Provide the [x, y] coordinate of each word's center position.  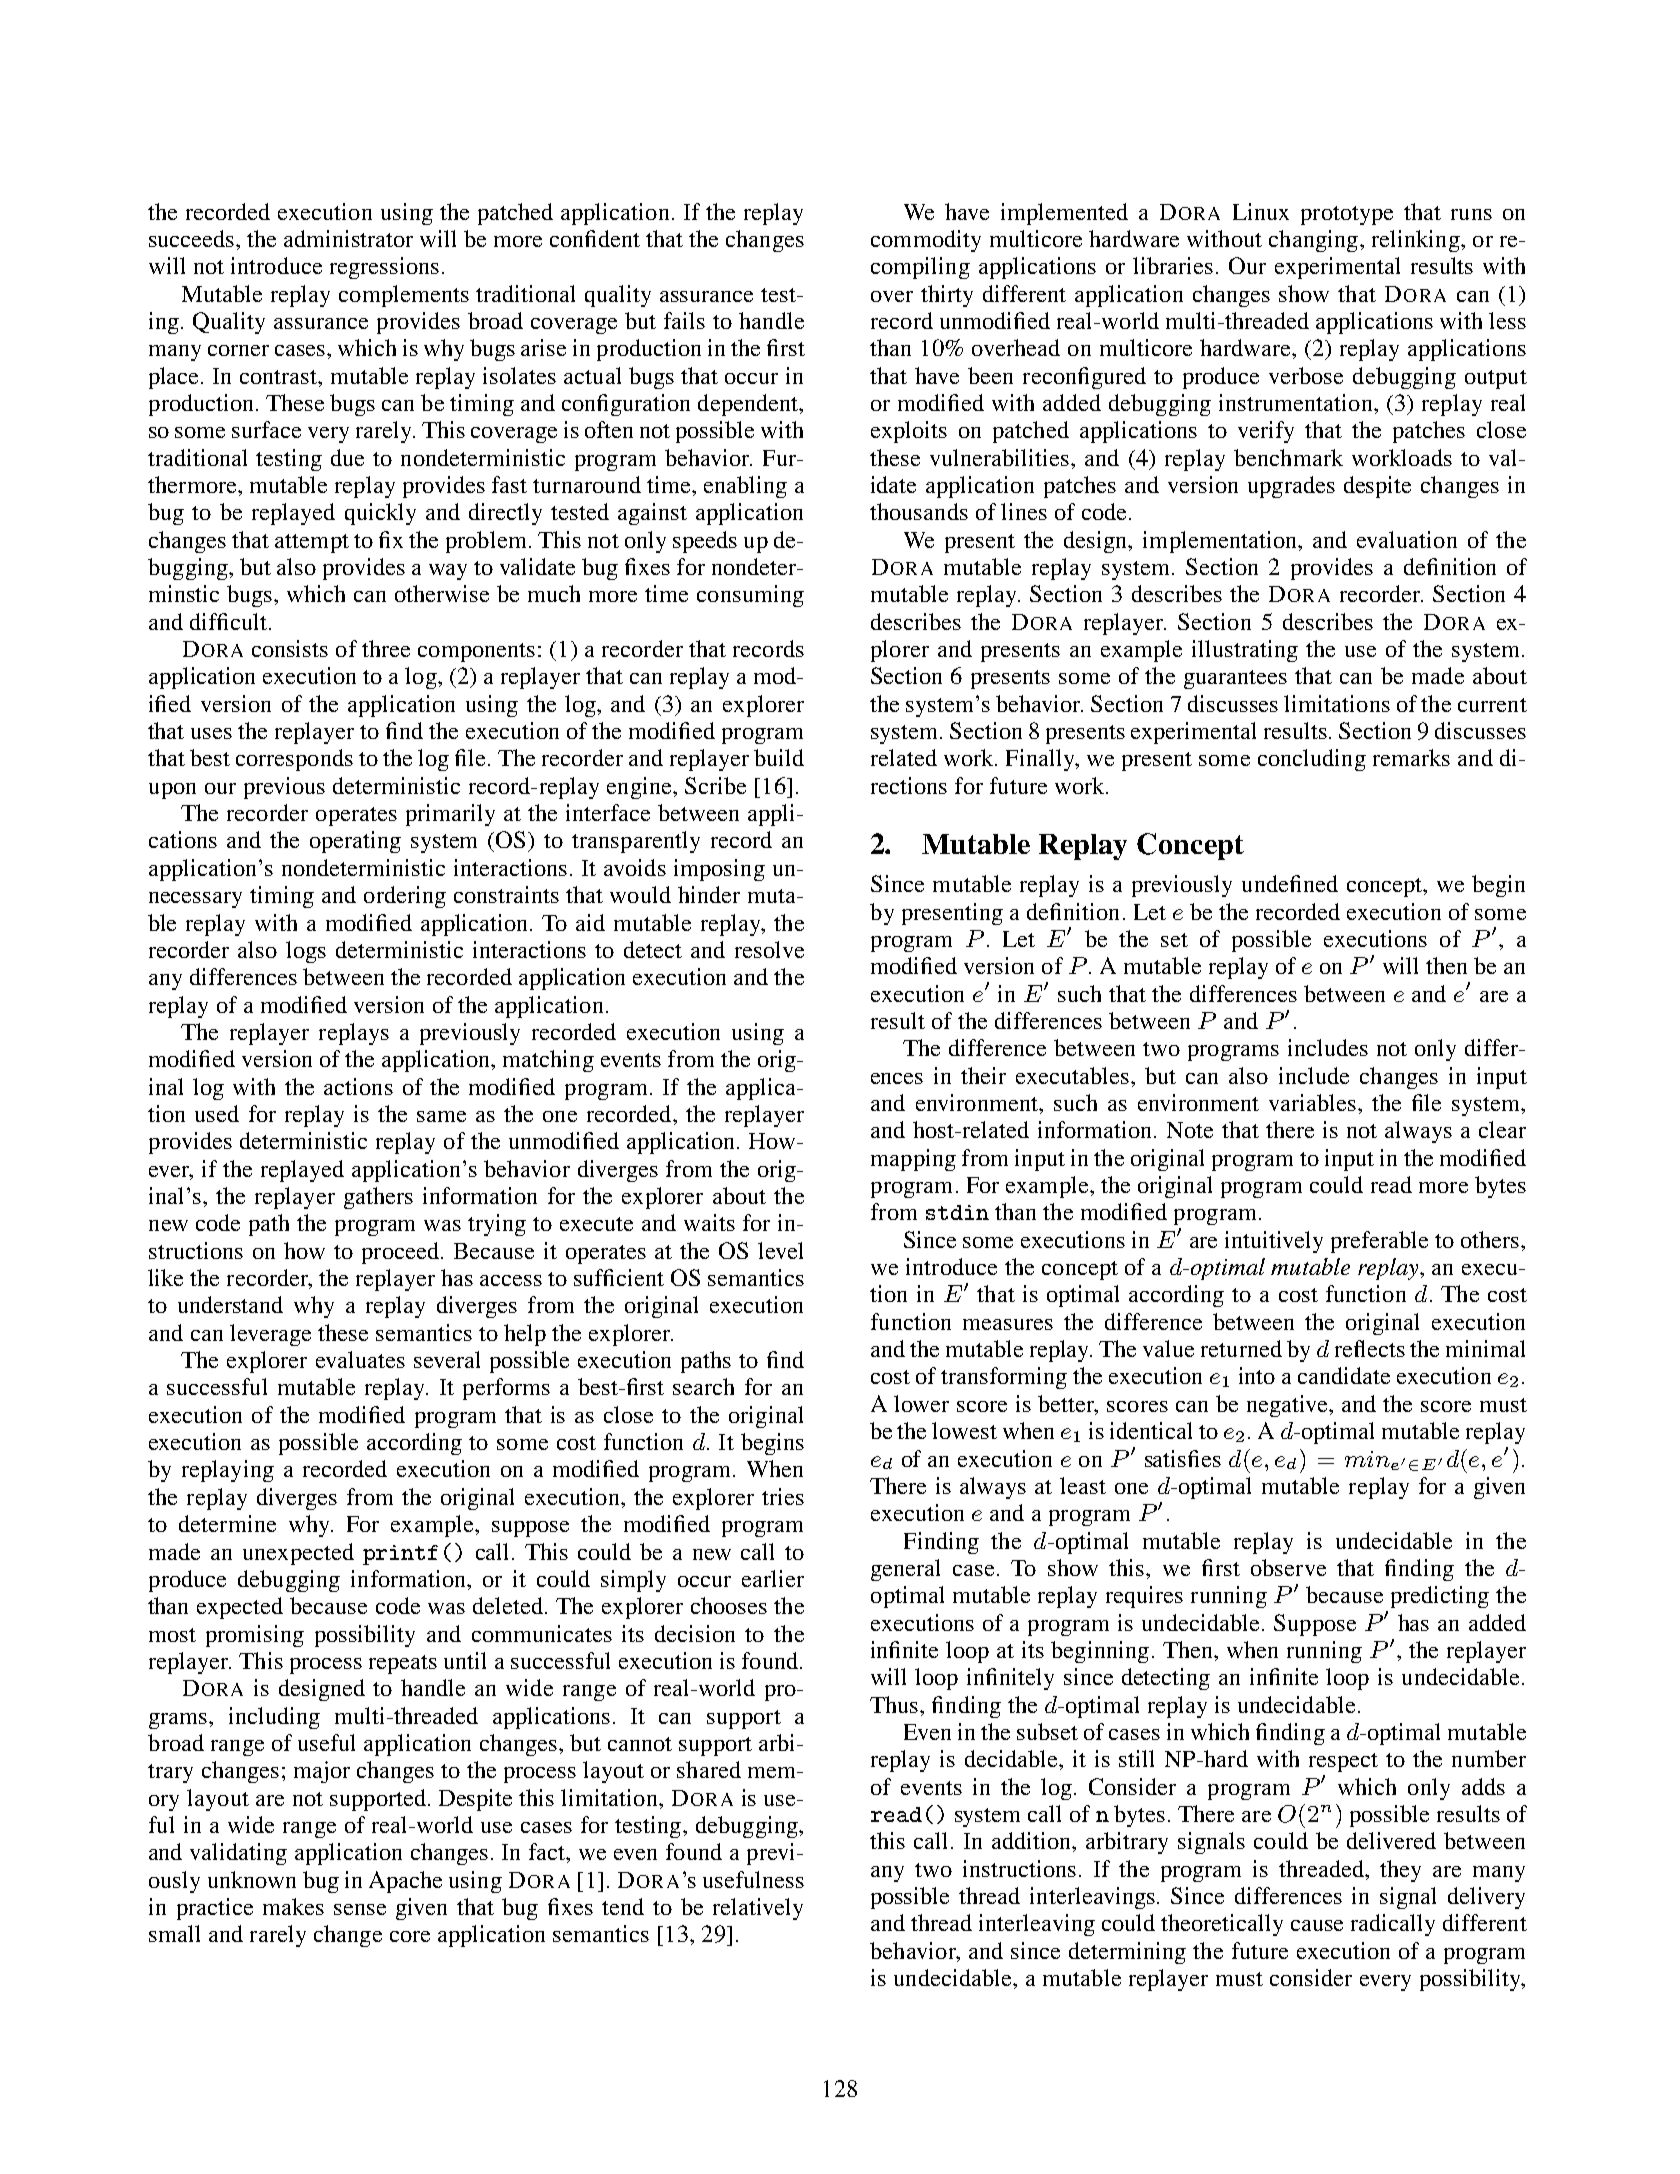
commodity [926, 241]
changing [1313, 241]
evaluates [360, 1359]
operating [355, 842]
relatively [758, 1909]
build [779, 757]
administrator [348, 238]
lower [921, 1403]
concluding [1312, 760]
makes [293, 1906]
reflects [1370, 1348]
